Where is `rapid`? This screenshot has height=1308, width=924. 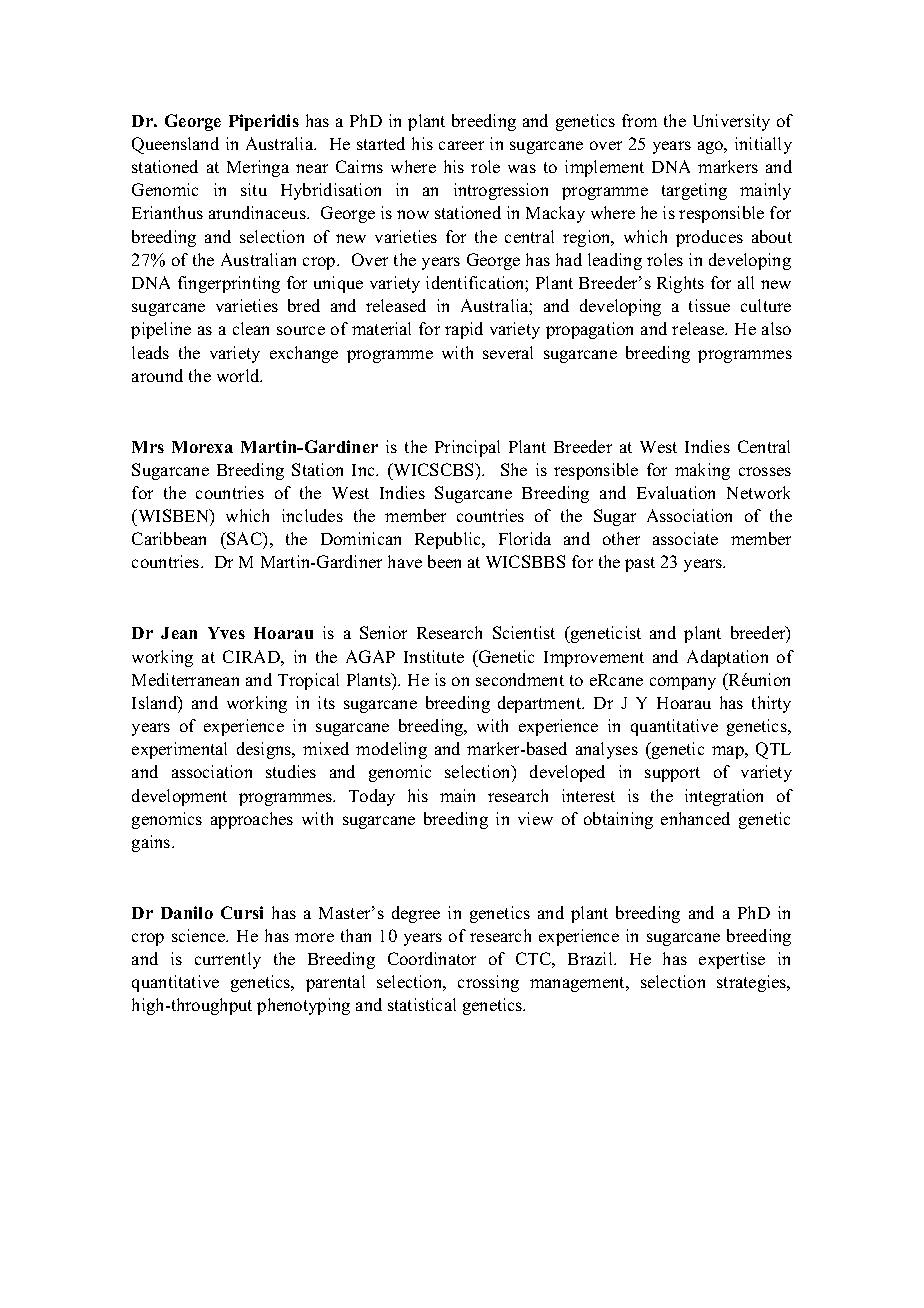 rapid is located at coordinates (464, 330).
